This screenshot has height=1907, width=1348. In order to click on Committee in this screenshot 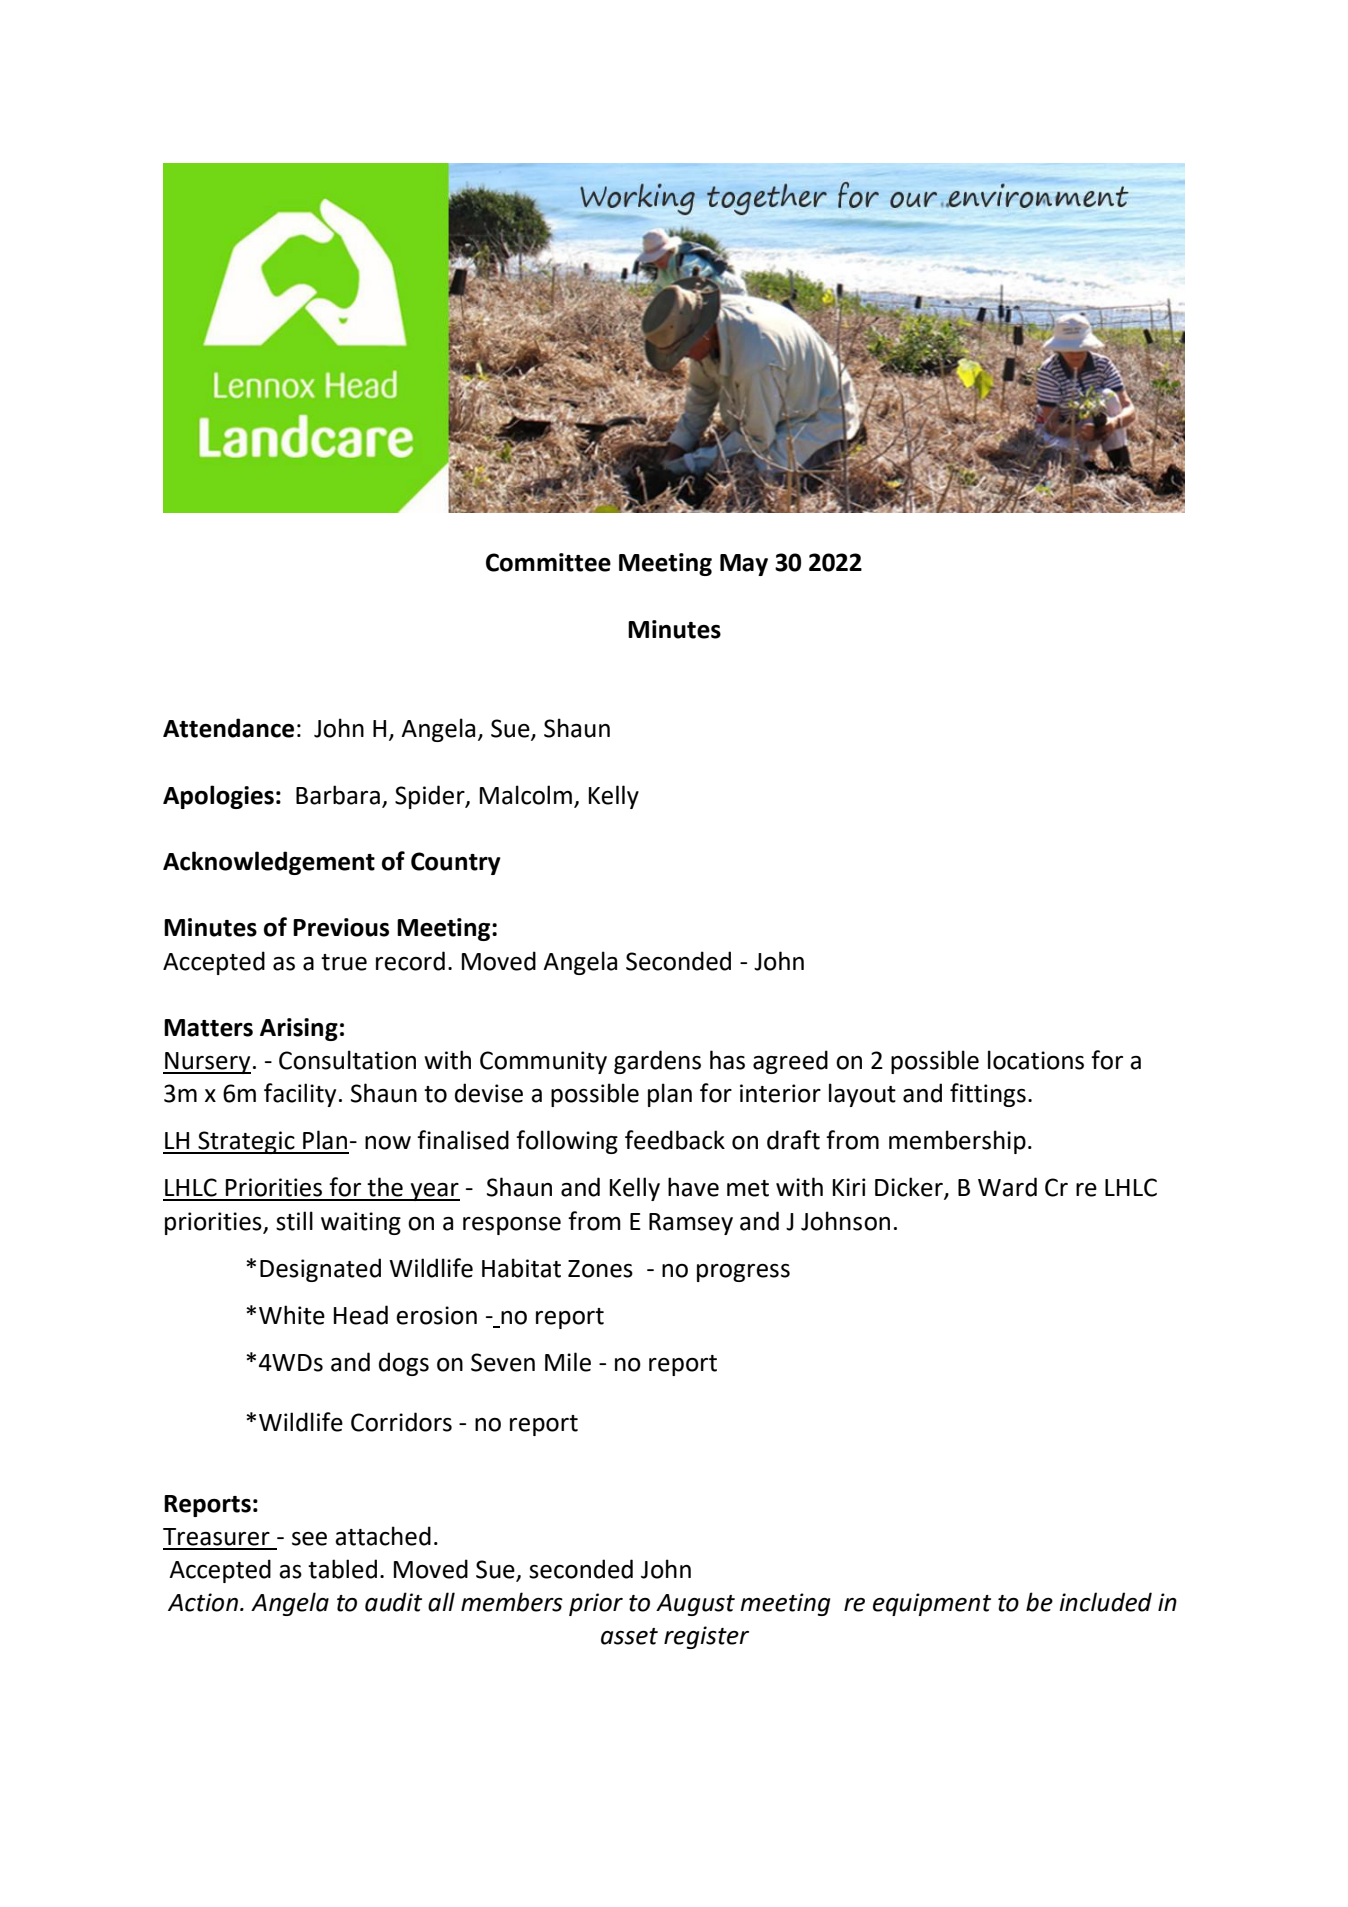, I will do `click(548, 562)`.
